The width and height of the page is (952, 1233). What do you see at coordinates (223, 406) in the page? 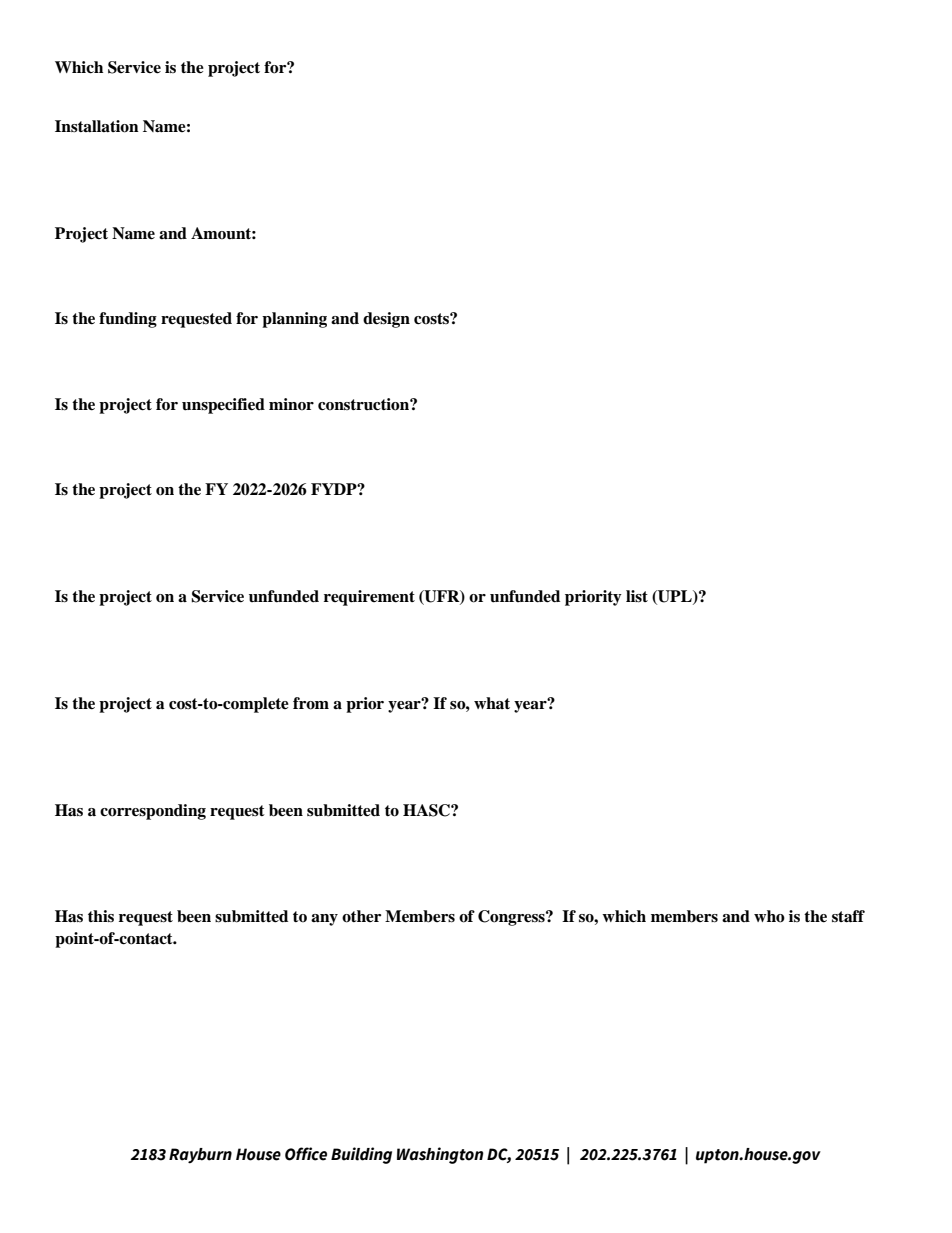
I see `unspecified` at bounding box center [223, 406].
